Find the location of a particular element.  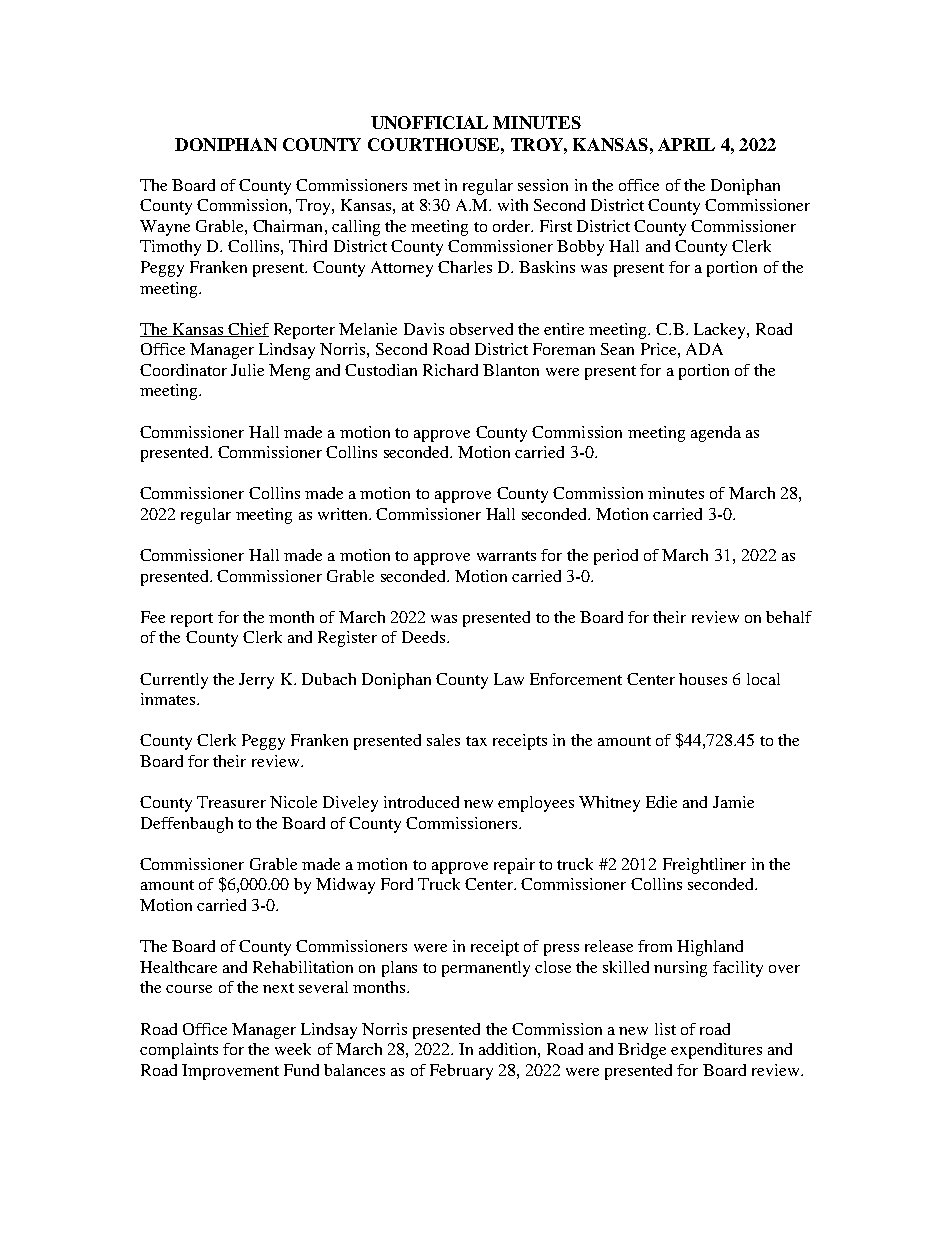

UNOFFICIAL is located at coordinates (429, 122).
